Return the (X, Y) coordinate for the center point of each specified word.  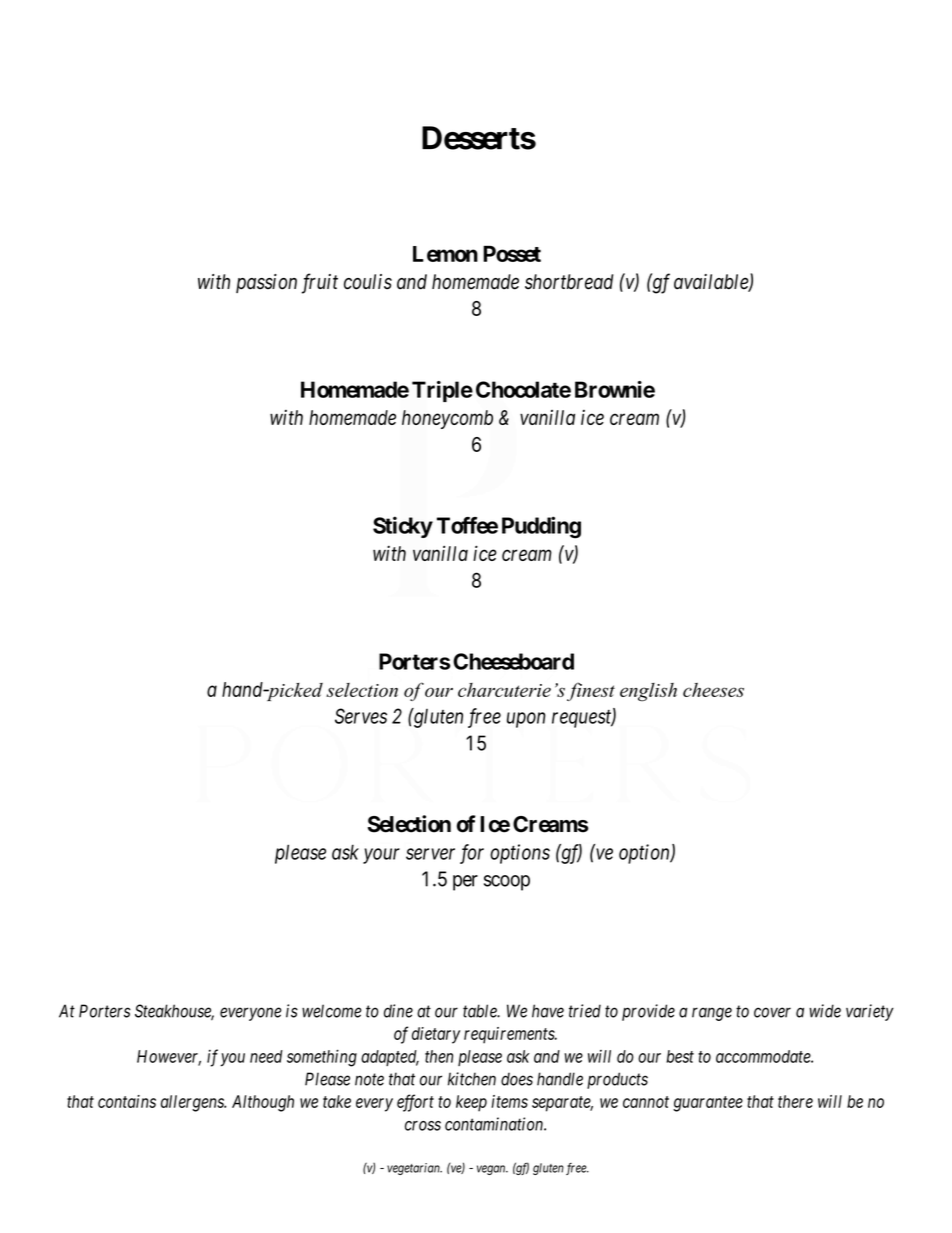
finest (591, 691)
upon (526, 720)
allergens (193, 1103)
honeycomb (447, 419)
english (648, 692)
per (465, 883)
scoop (507, 883)
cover (772, 1012)
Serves (361, 716)
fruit (320, 283)
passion (266, 283)
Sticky (403, 527)
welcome (332, 1011)
